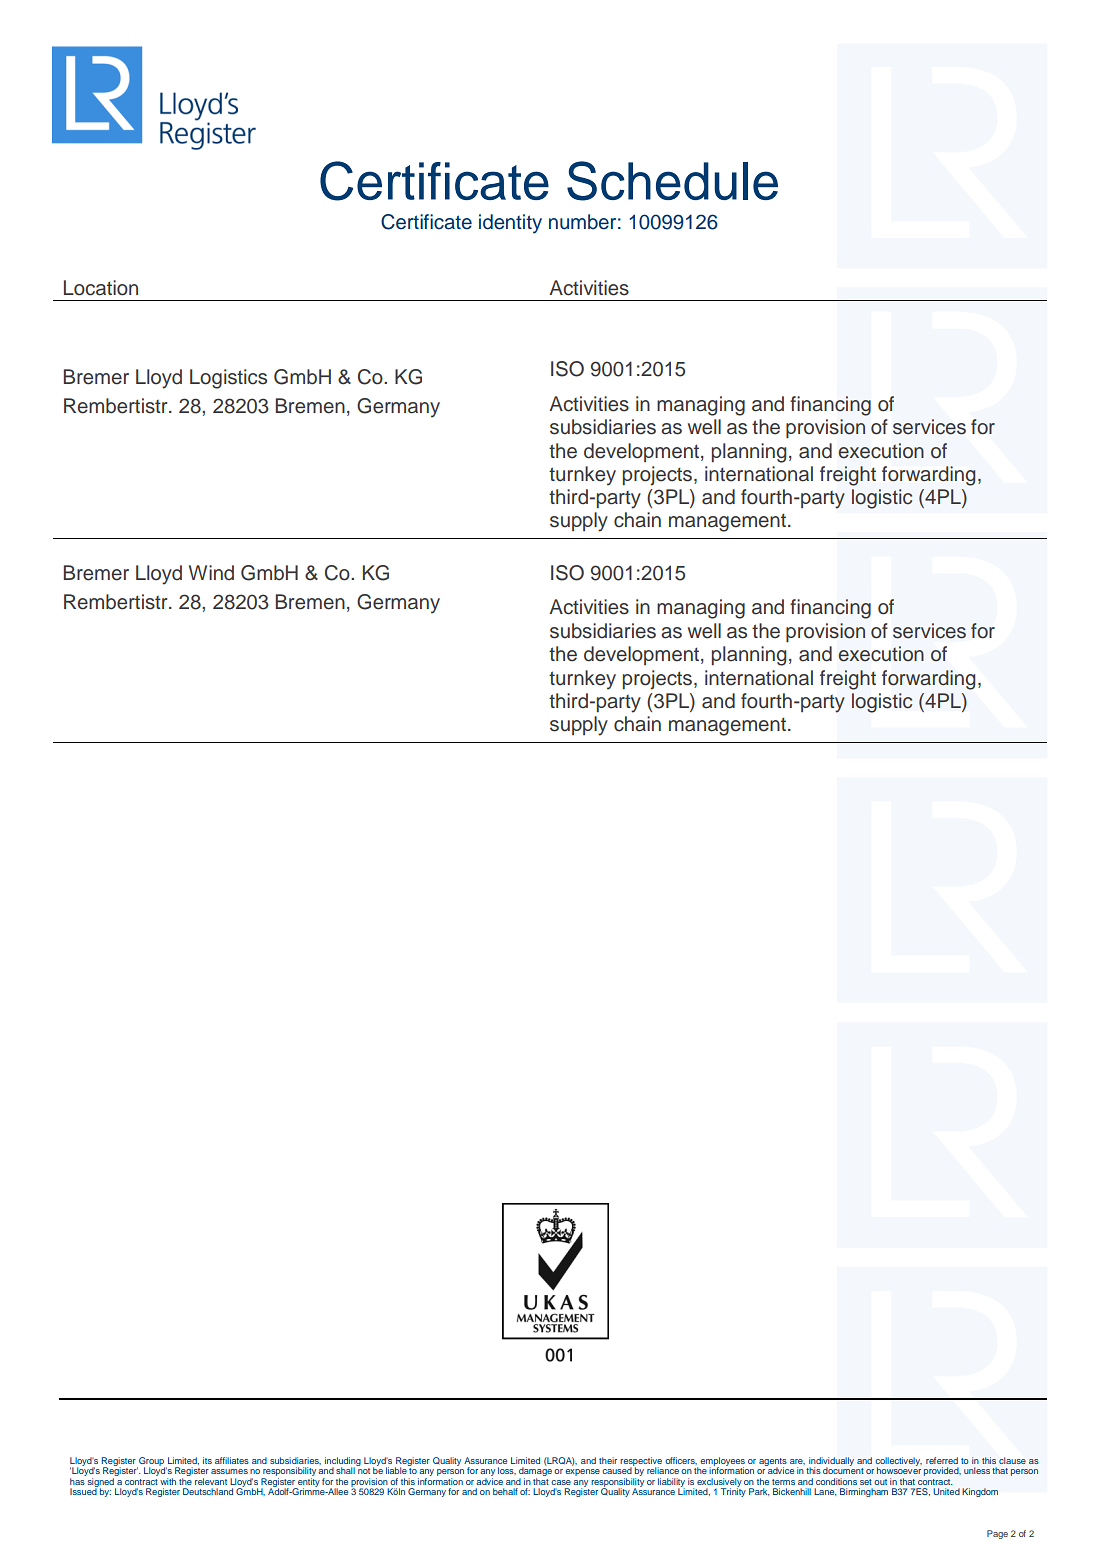  I want to click on affiliates, so click(232, 1460).
